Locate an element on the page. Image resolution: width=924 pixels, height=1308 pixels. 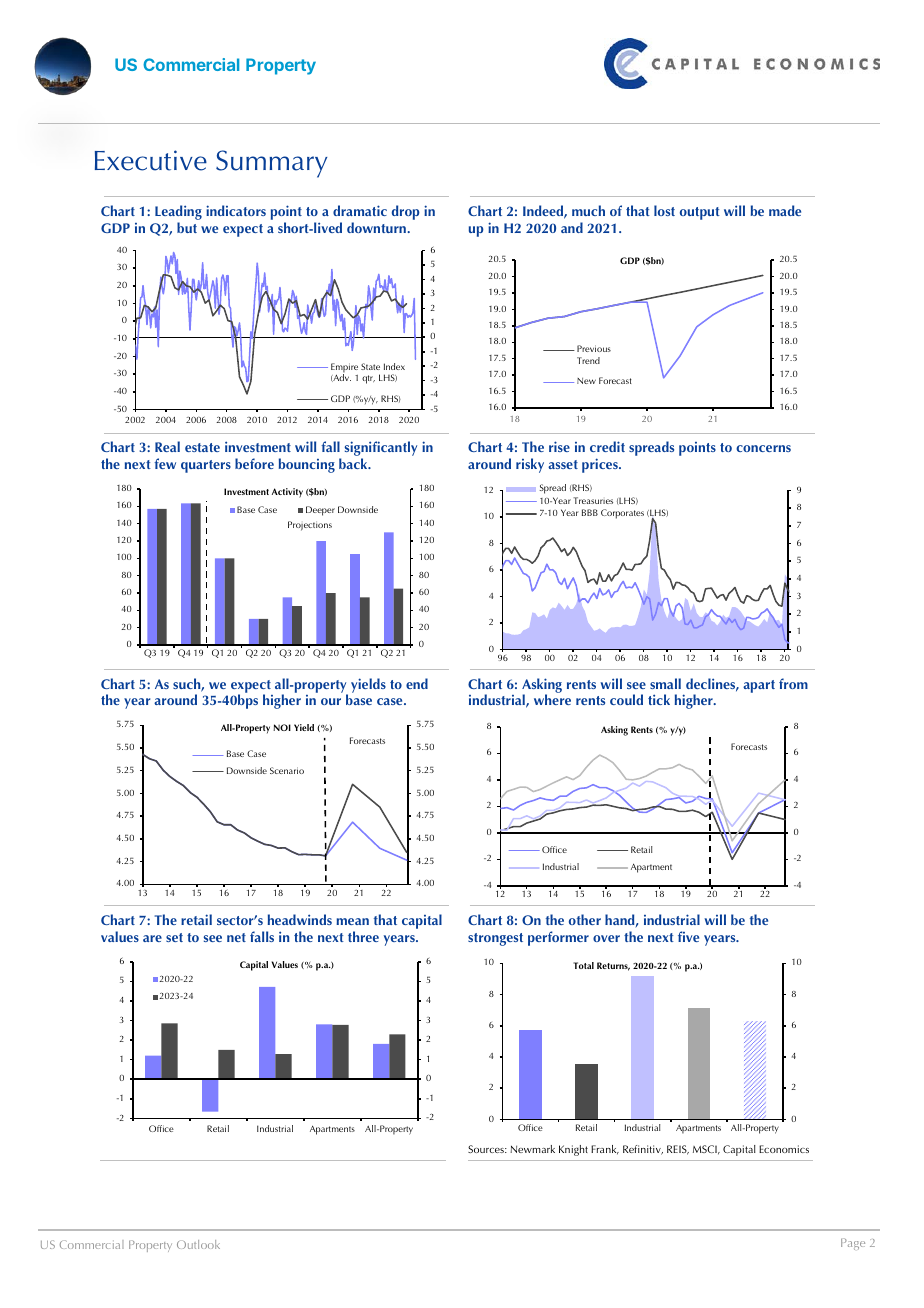
NOI is located at coordinates (282, 727).
